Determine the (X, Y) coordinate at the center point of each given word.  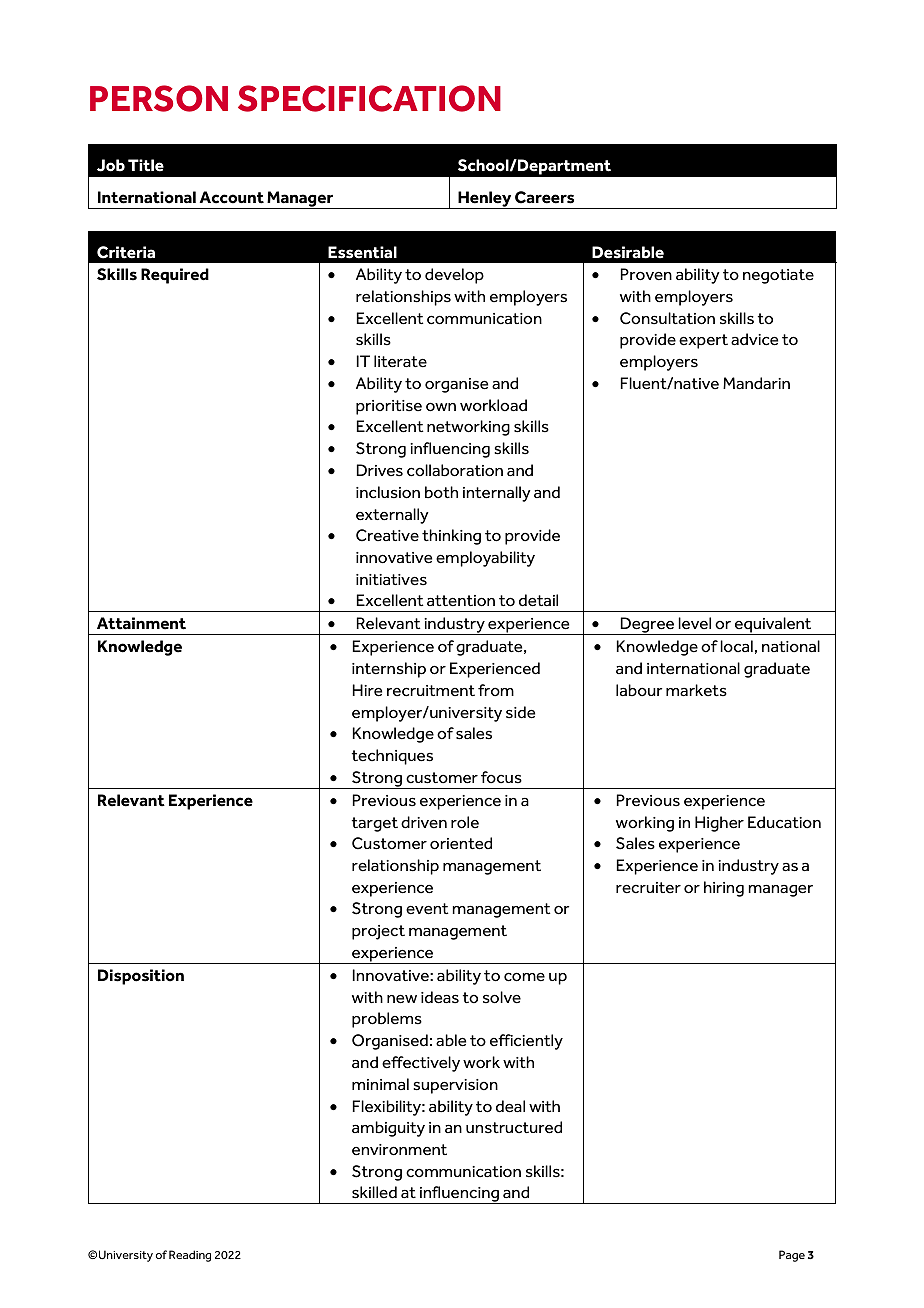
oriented (461, 843)
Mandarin (756, 383)
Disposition (141, 977)
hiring (724, 889)
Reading (190, 1256)
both (441, 492)
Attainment (141, 623)
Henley (485, 200)
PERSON (159, 98)
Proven (646, 274)
